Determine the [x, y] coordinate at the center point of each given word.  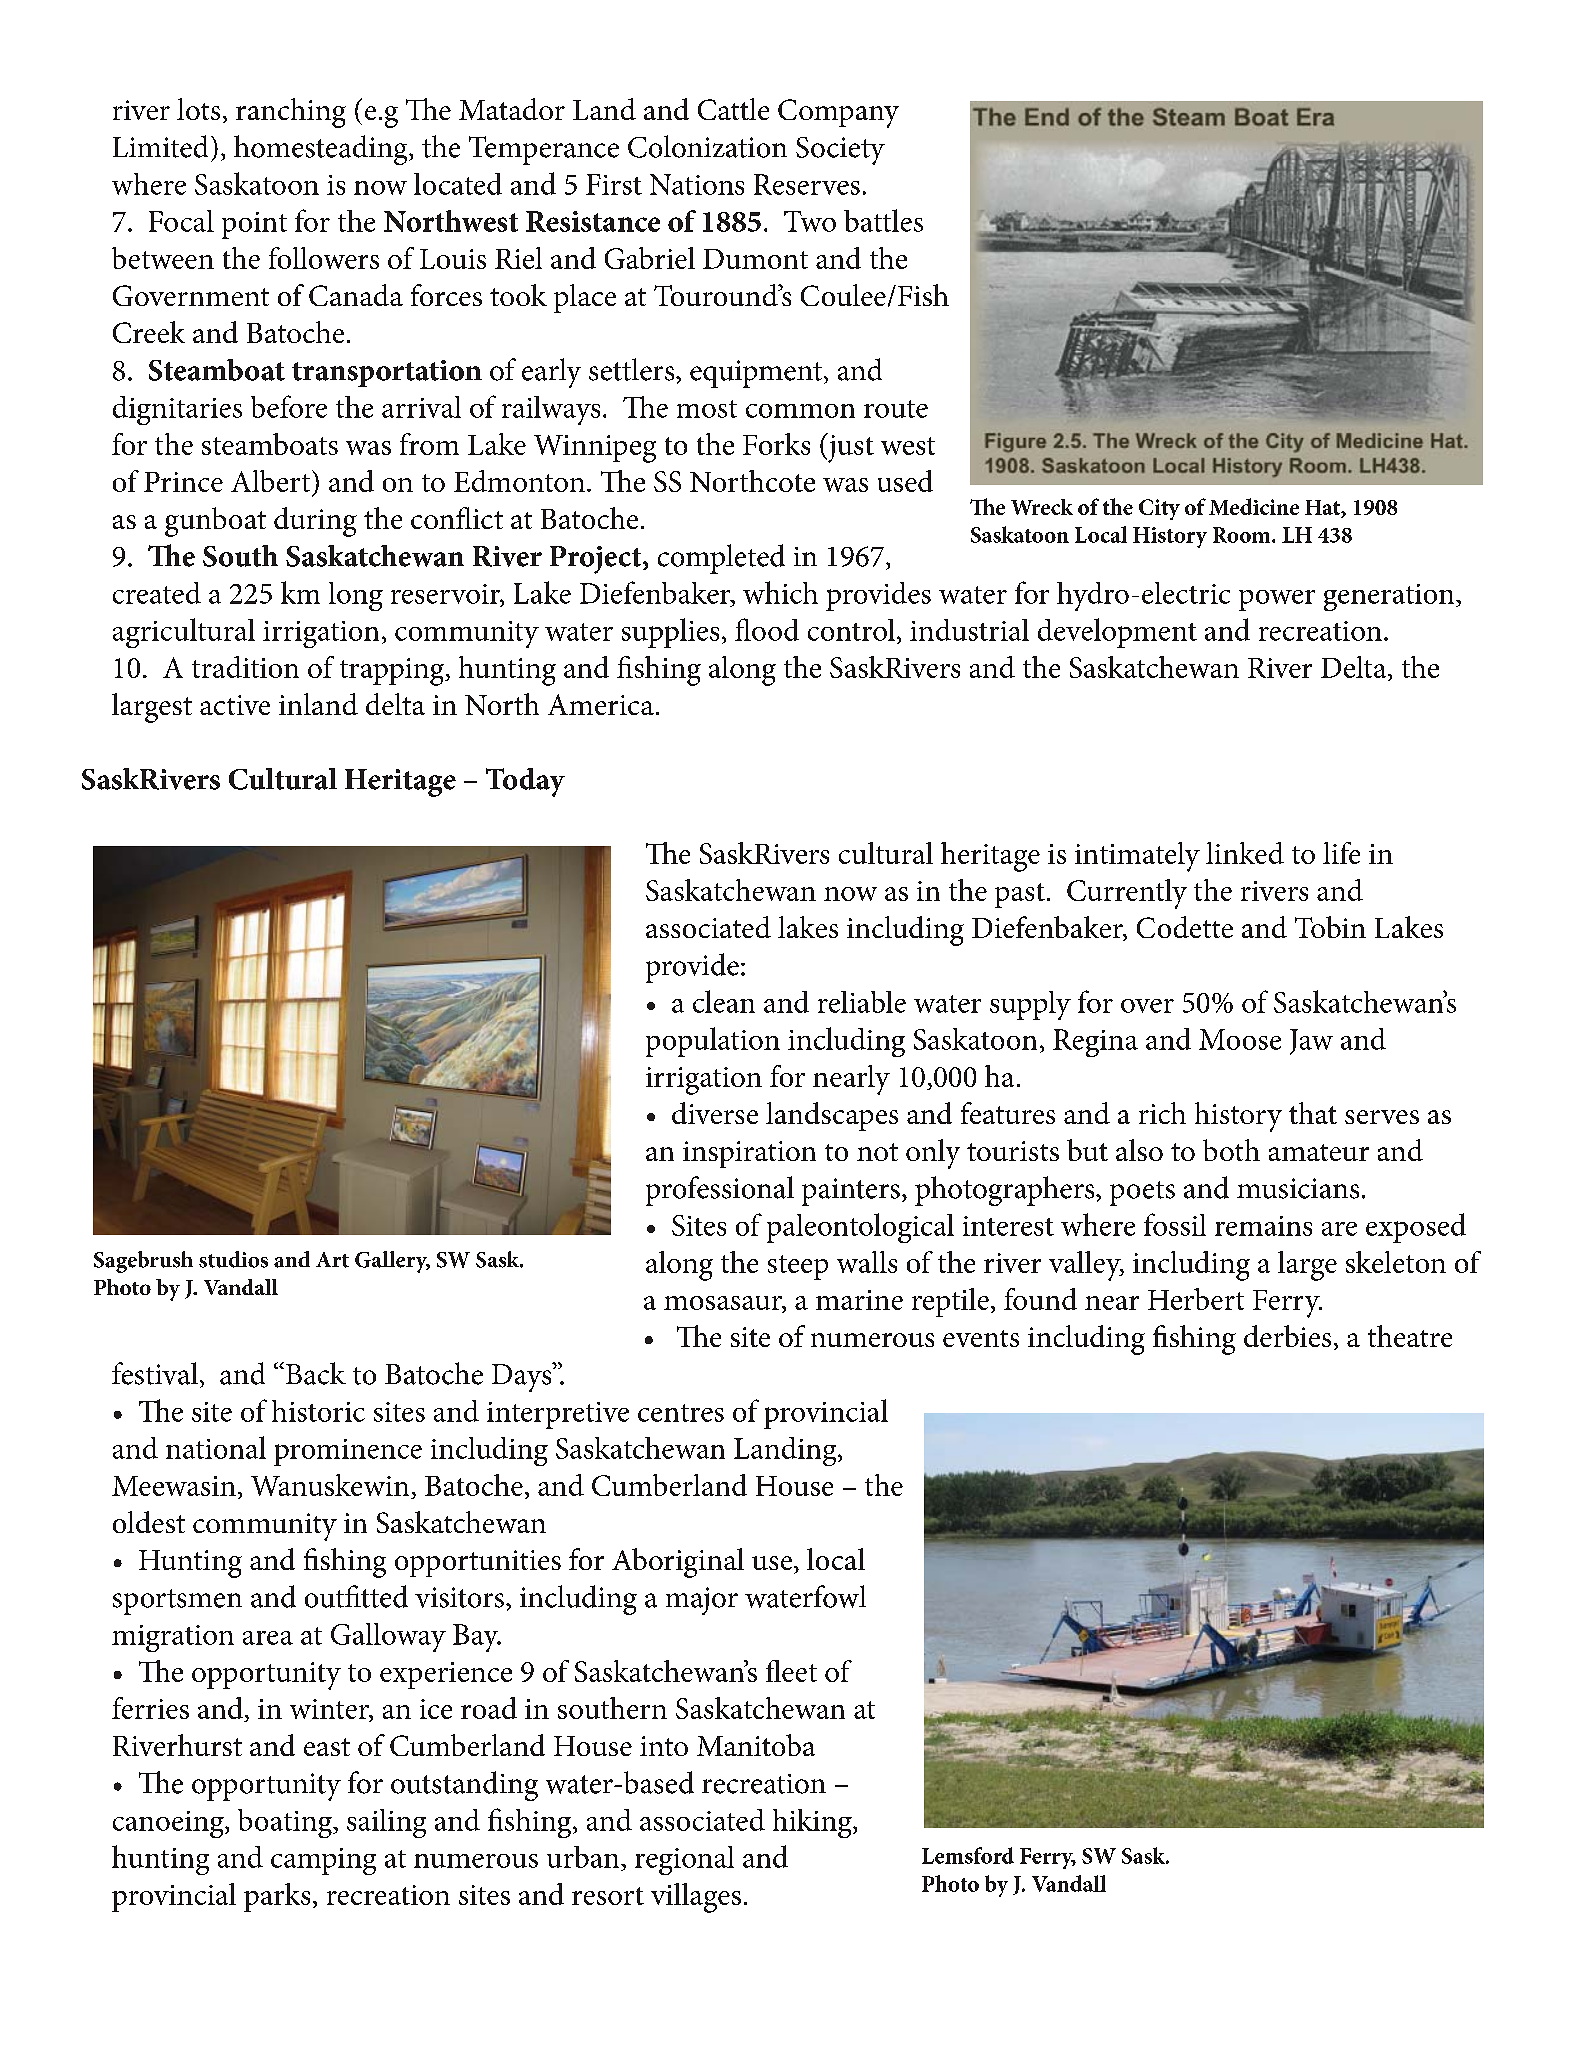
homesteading [322, 150]
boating [286, 1823]
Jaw [1311, 1042]
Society [840, 151]
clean [724, 1001]
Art [332, 1260]
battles [883, 220]
